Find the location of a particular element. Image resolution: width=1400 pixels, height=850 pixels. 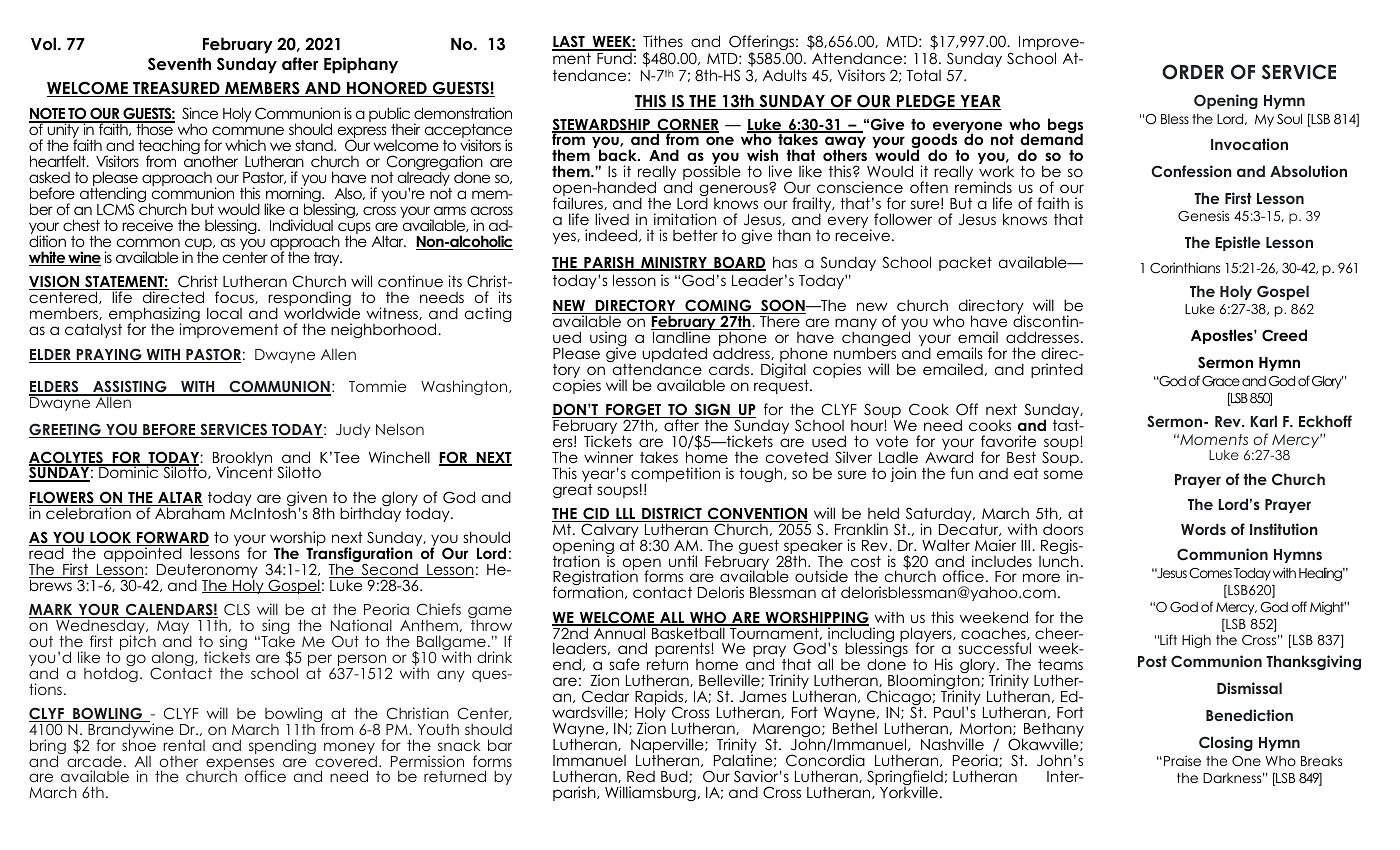

Seventh is located at coordinates (179, 64).
